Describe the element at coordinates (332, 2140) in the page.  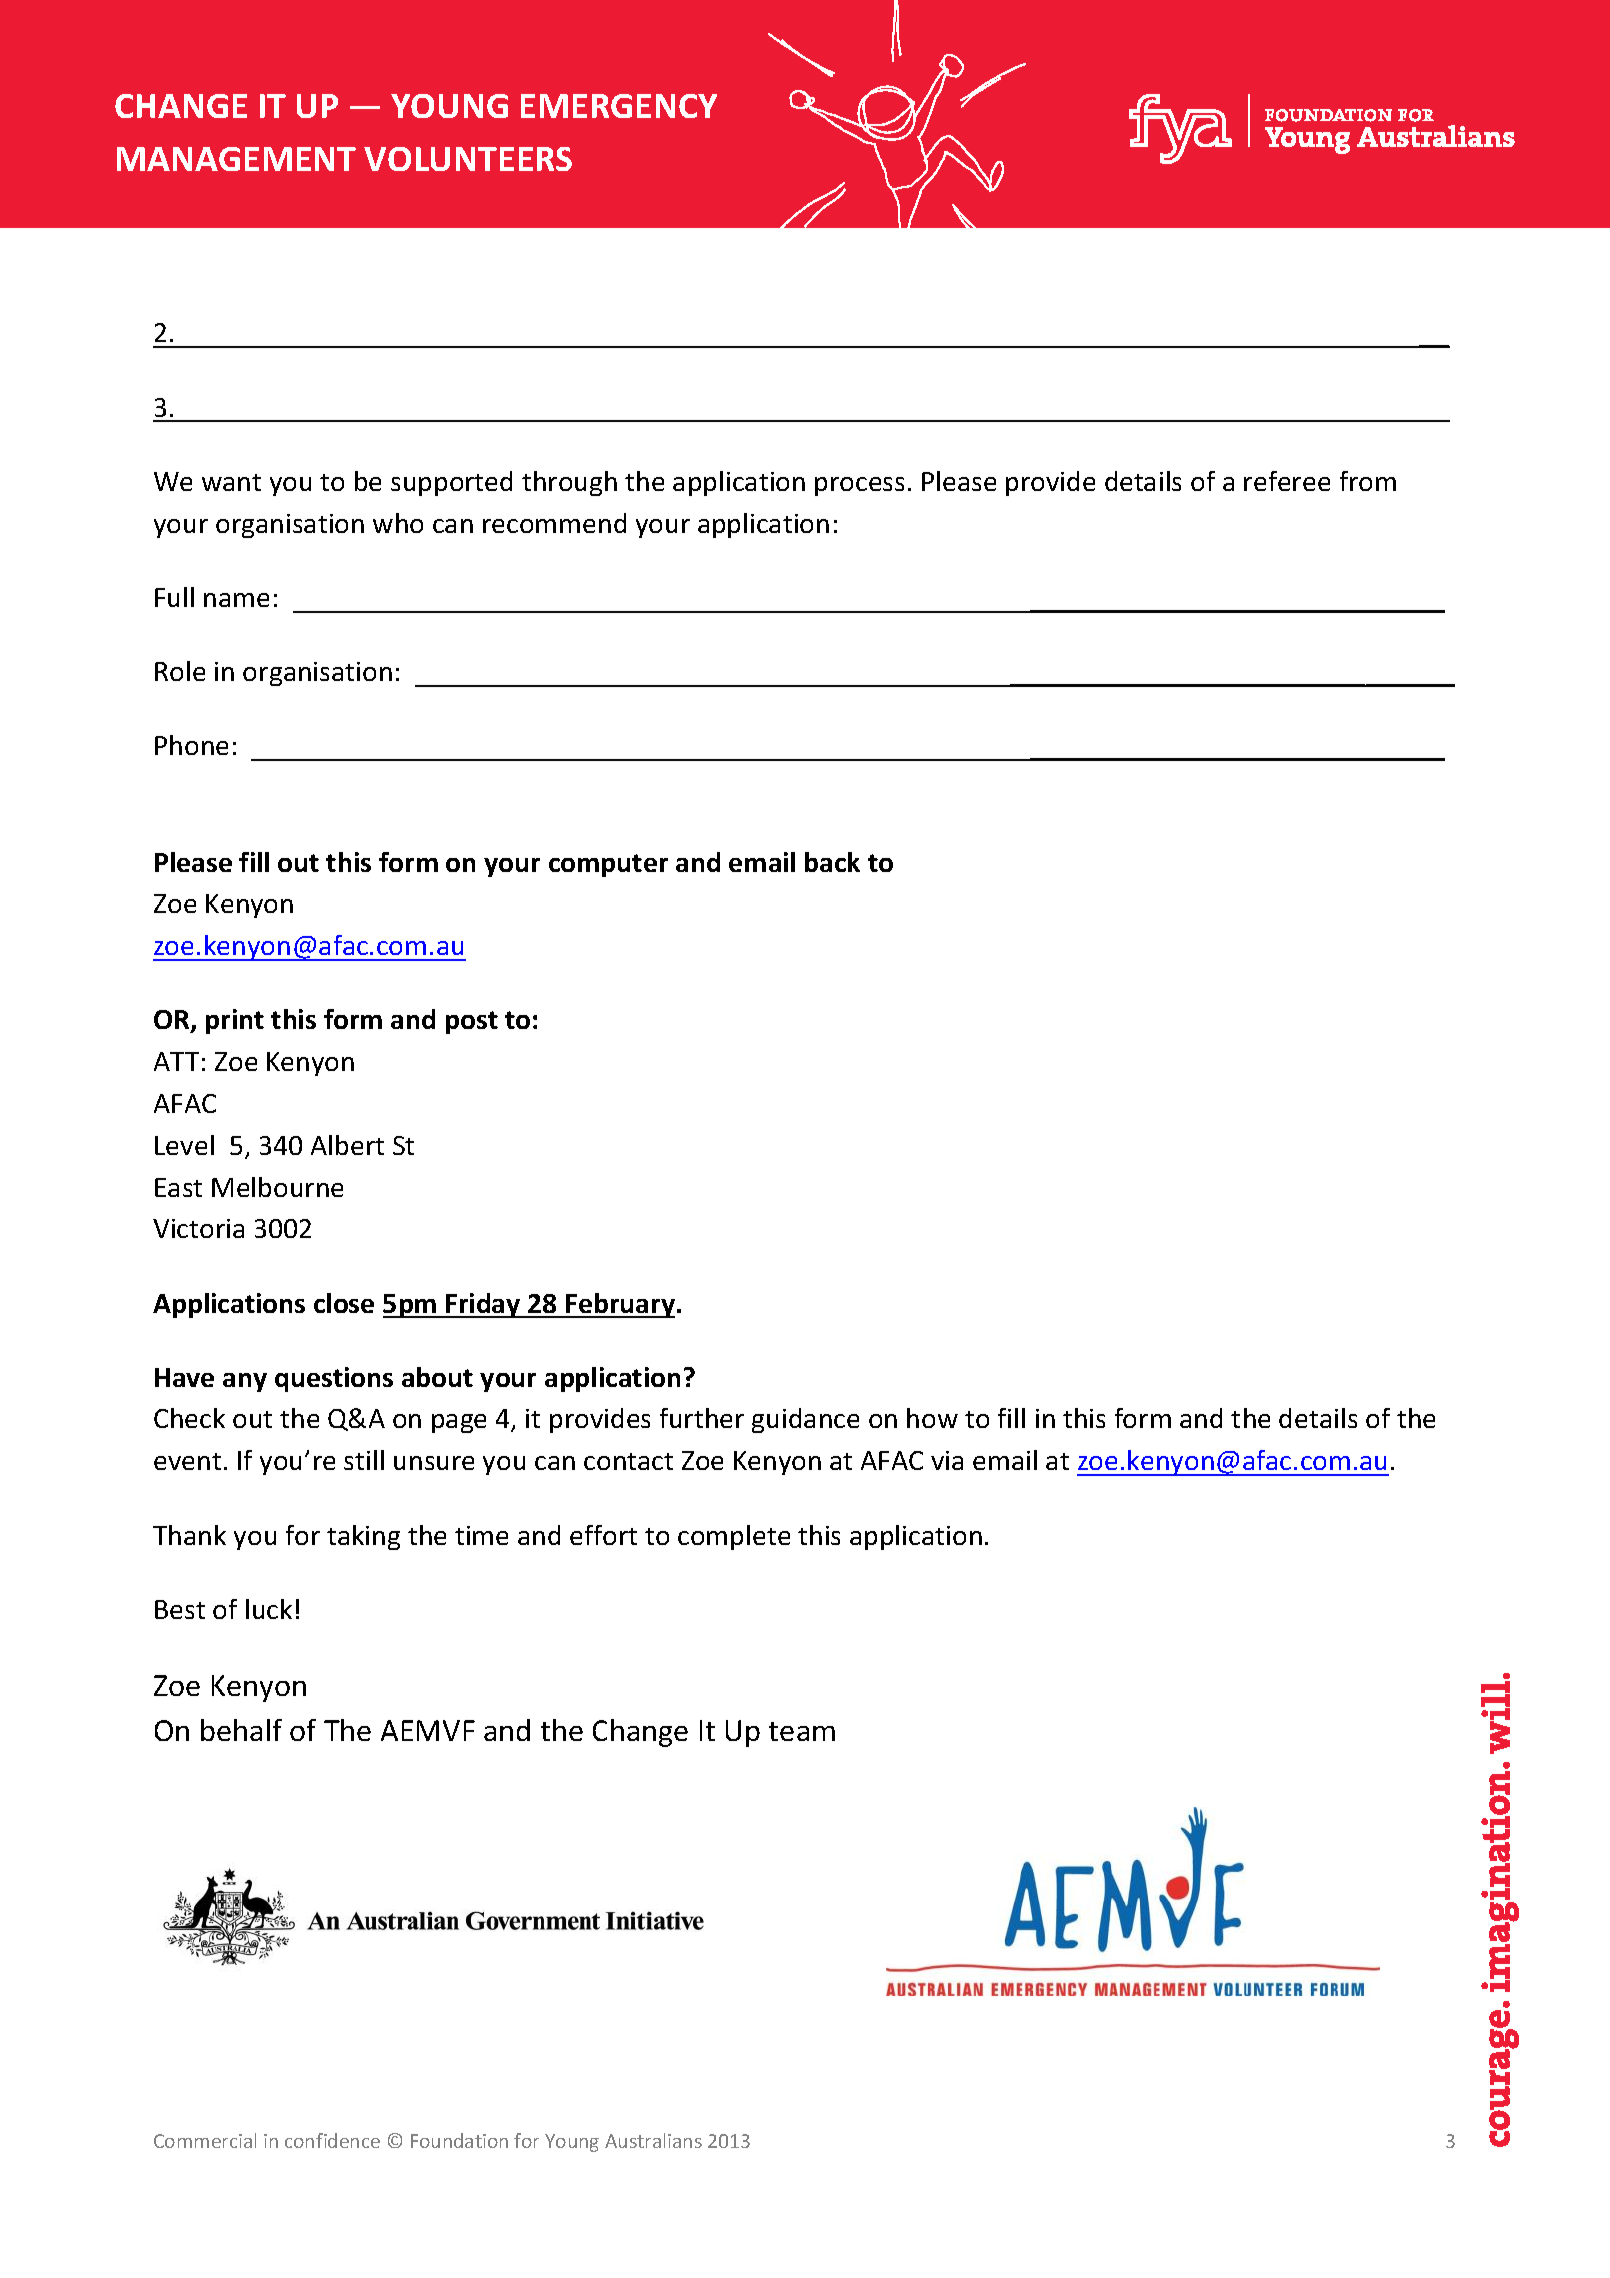
I see `confidence` at that location.
